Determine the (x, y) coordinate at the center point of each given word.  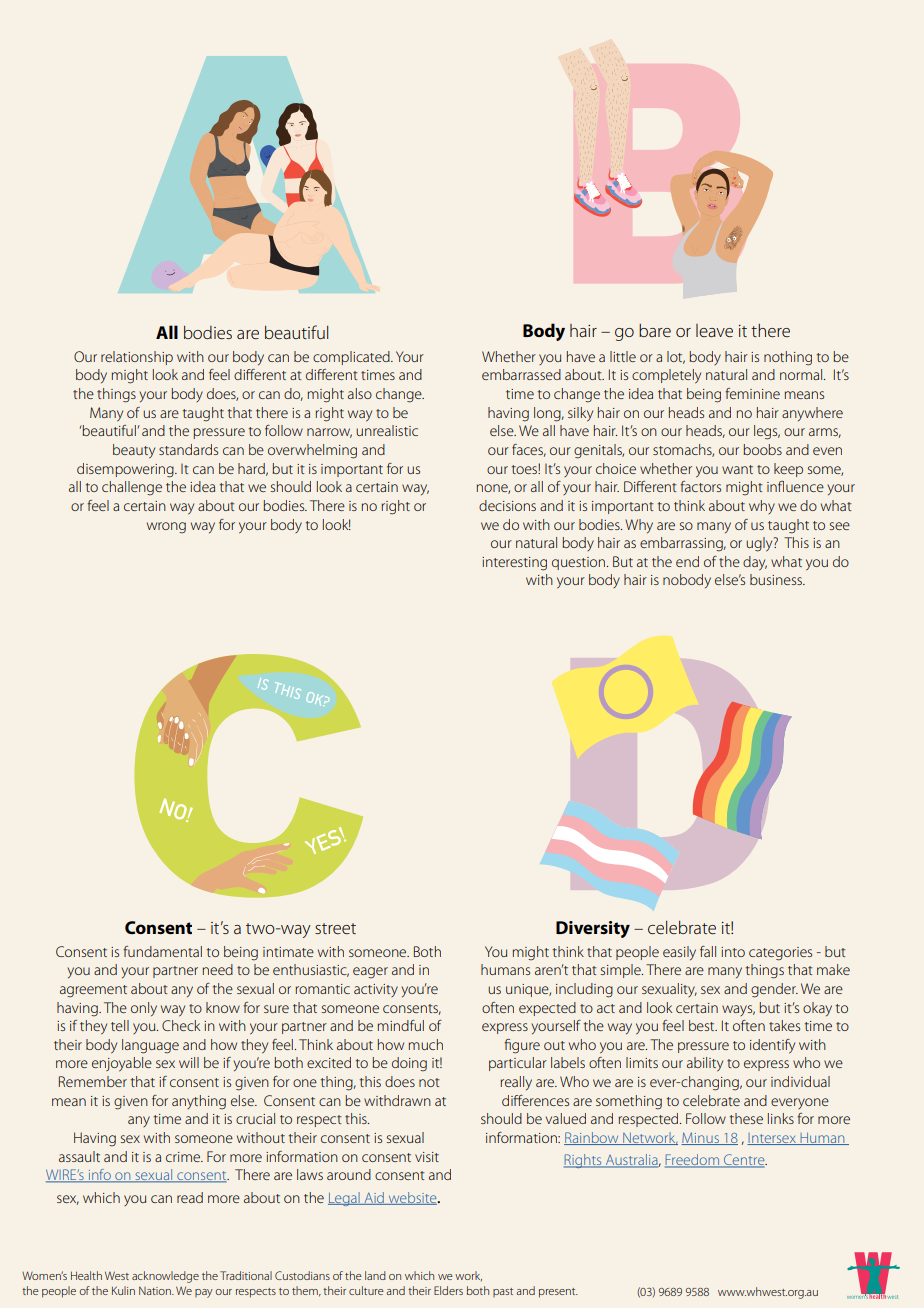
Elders (448, 1290)
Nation (156, 1290)
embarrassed (521, 374)
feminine (752, 393)
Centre (744, 1161)
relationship (137, 358)
